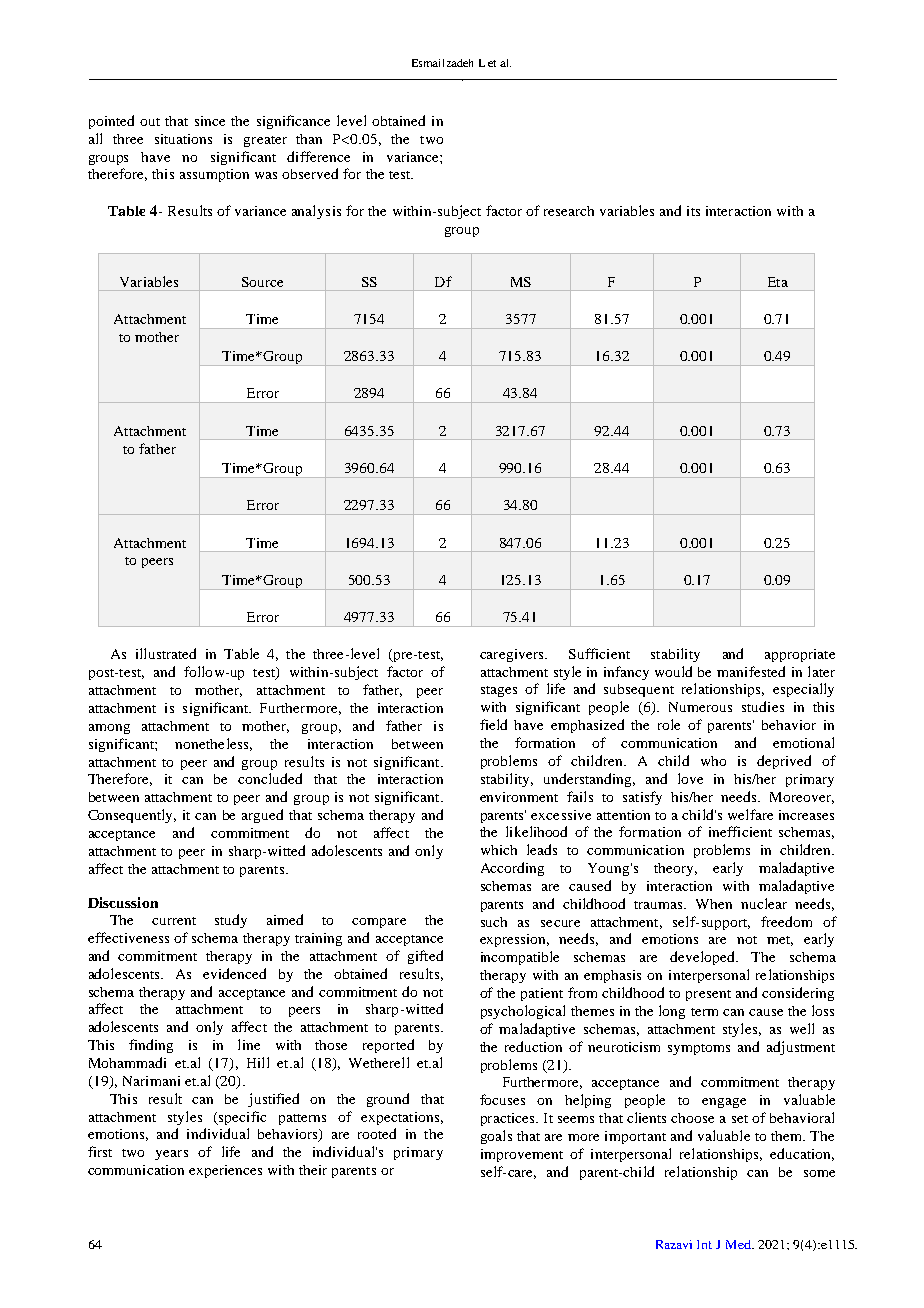  I want to click on psychological, so click(523, 1012).
